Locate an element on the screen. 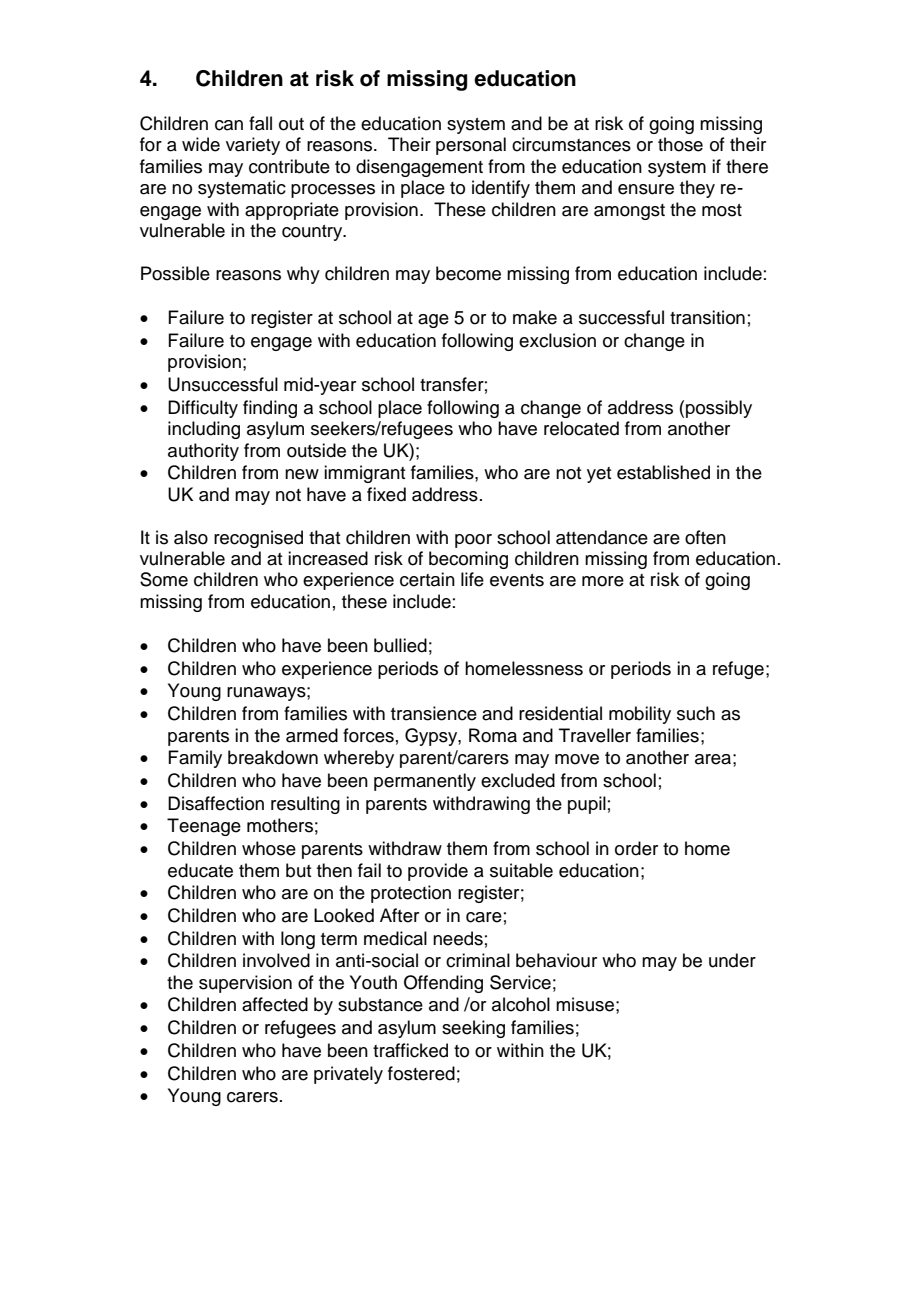 This screenshot has width=924, height=1308. Some is located at coordinates (164, 579).
